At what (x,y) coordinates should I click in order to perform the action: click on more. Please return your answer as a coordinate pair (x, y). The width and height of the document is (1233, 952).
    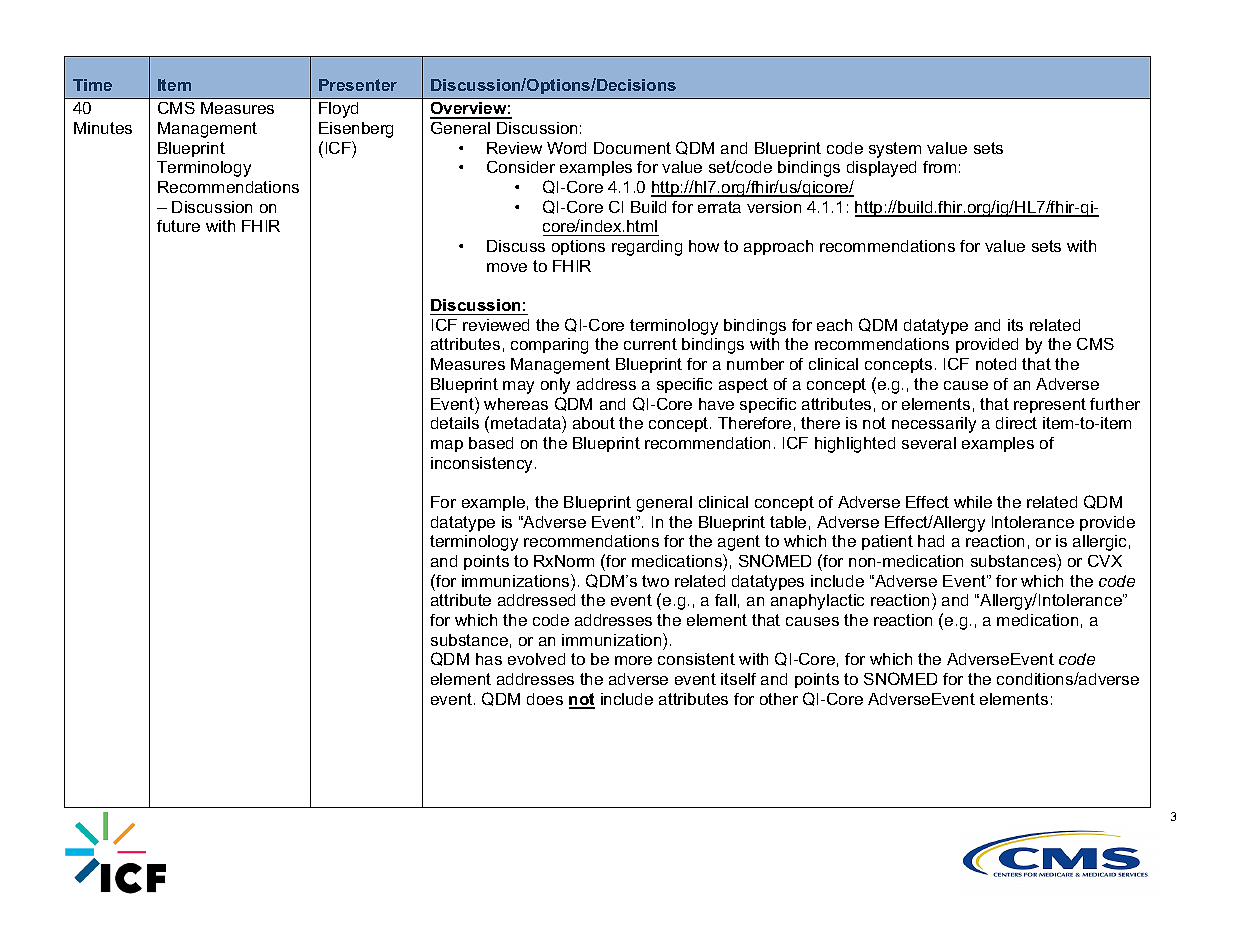
    Looking at the image, I should click on (633, 660).
